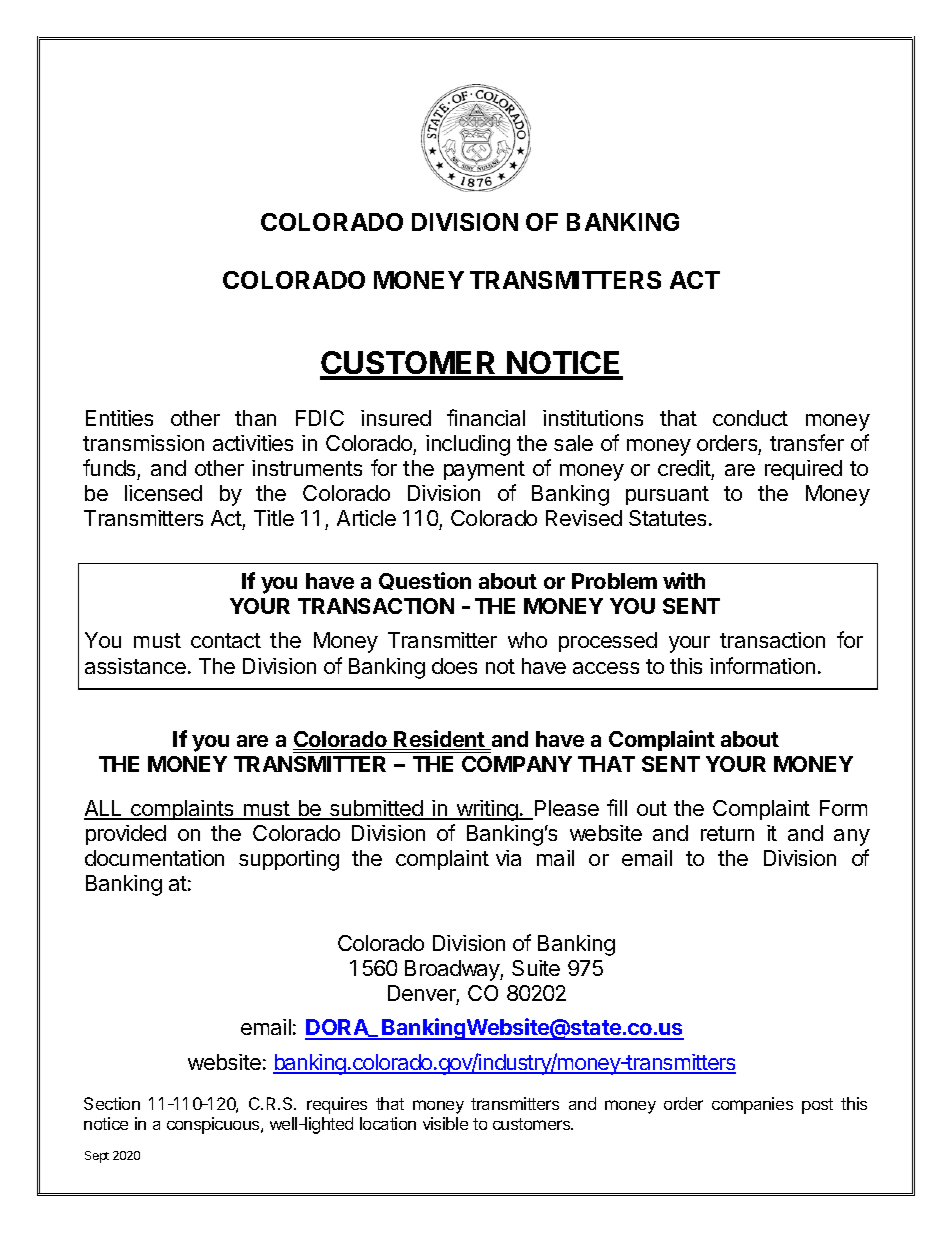 Image resolution: width=952 pixels, height=1233 pixels. Describe the element at coordinates (536, 968) in the screenshot. I see `Suite` at that location.
